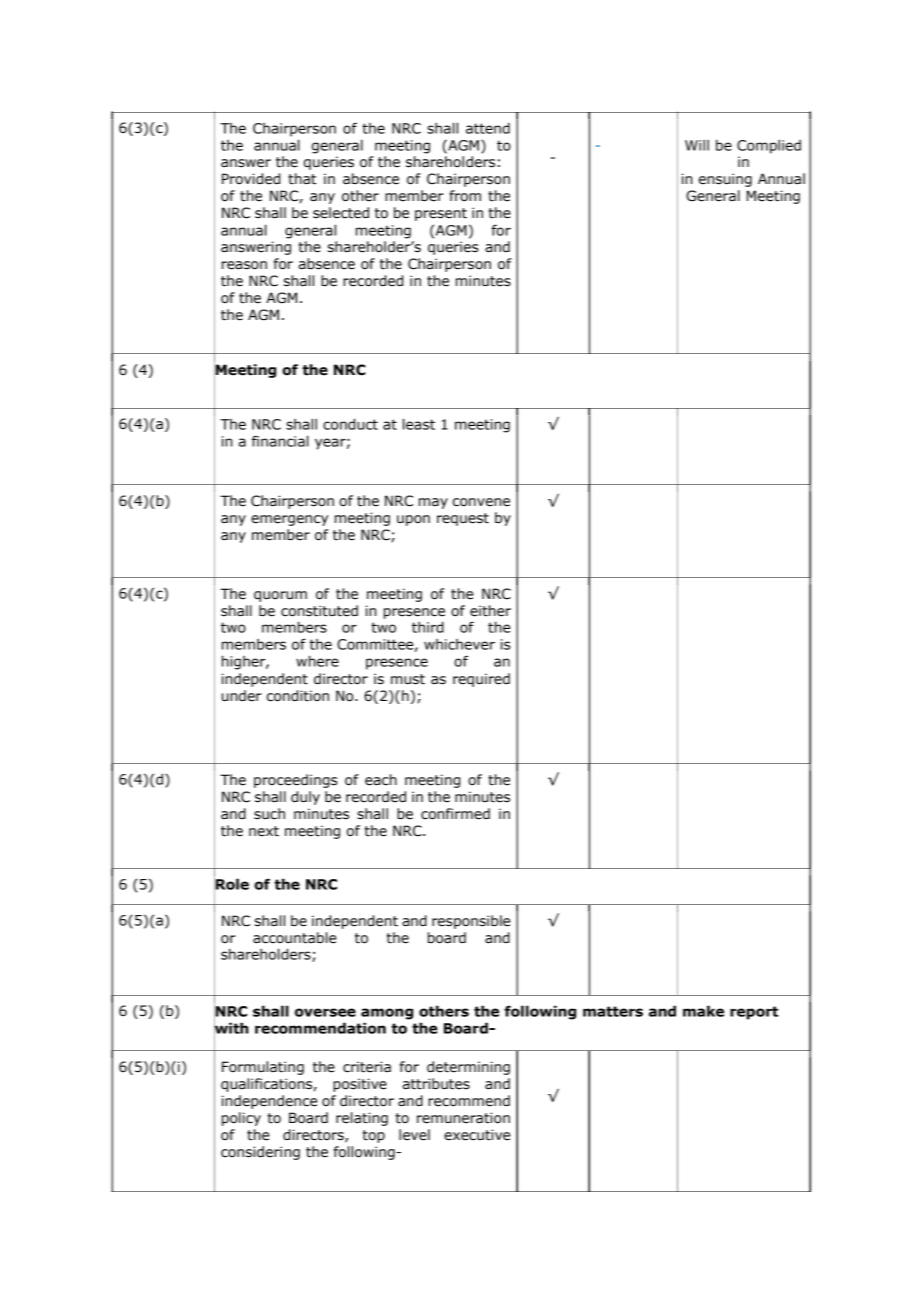 Image resolution: width=924 pixels, height=1308 pixels. I want to click on attend, so click(488, 128).
